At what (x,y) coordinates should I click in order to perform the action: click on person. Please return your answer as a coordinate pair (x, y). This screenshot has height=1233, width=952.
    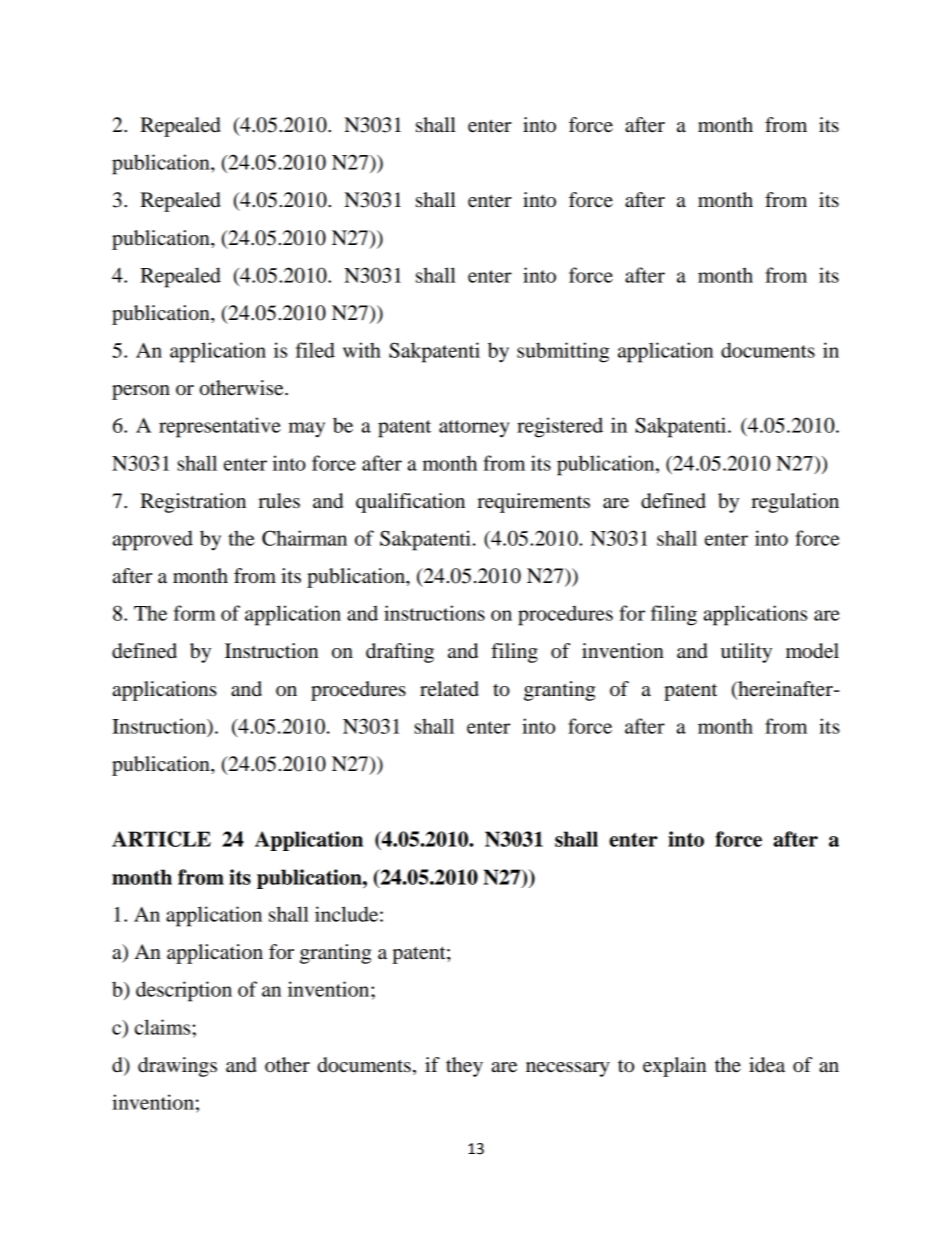
    Looking at the image, I should click on (141, 392).
